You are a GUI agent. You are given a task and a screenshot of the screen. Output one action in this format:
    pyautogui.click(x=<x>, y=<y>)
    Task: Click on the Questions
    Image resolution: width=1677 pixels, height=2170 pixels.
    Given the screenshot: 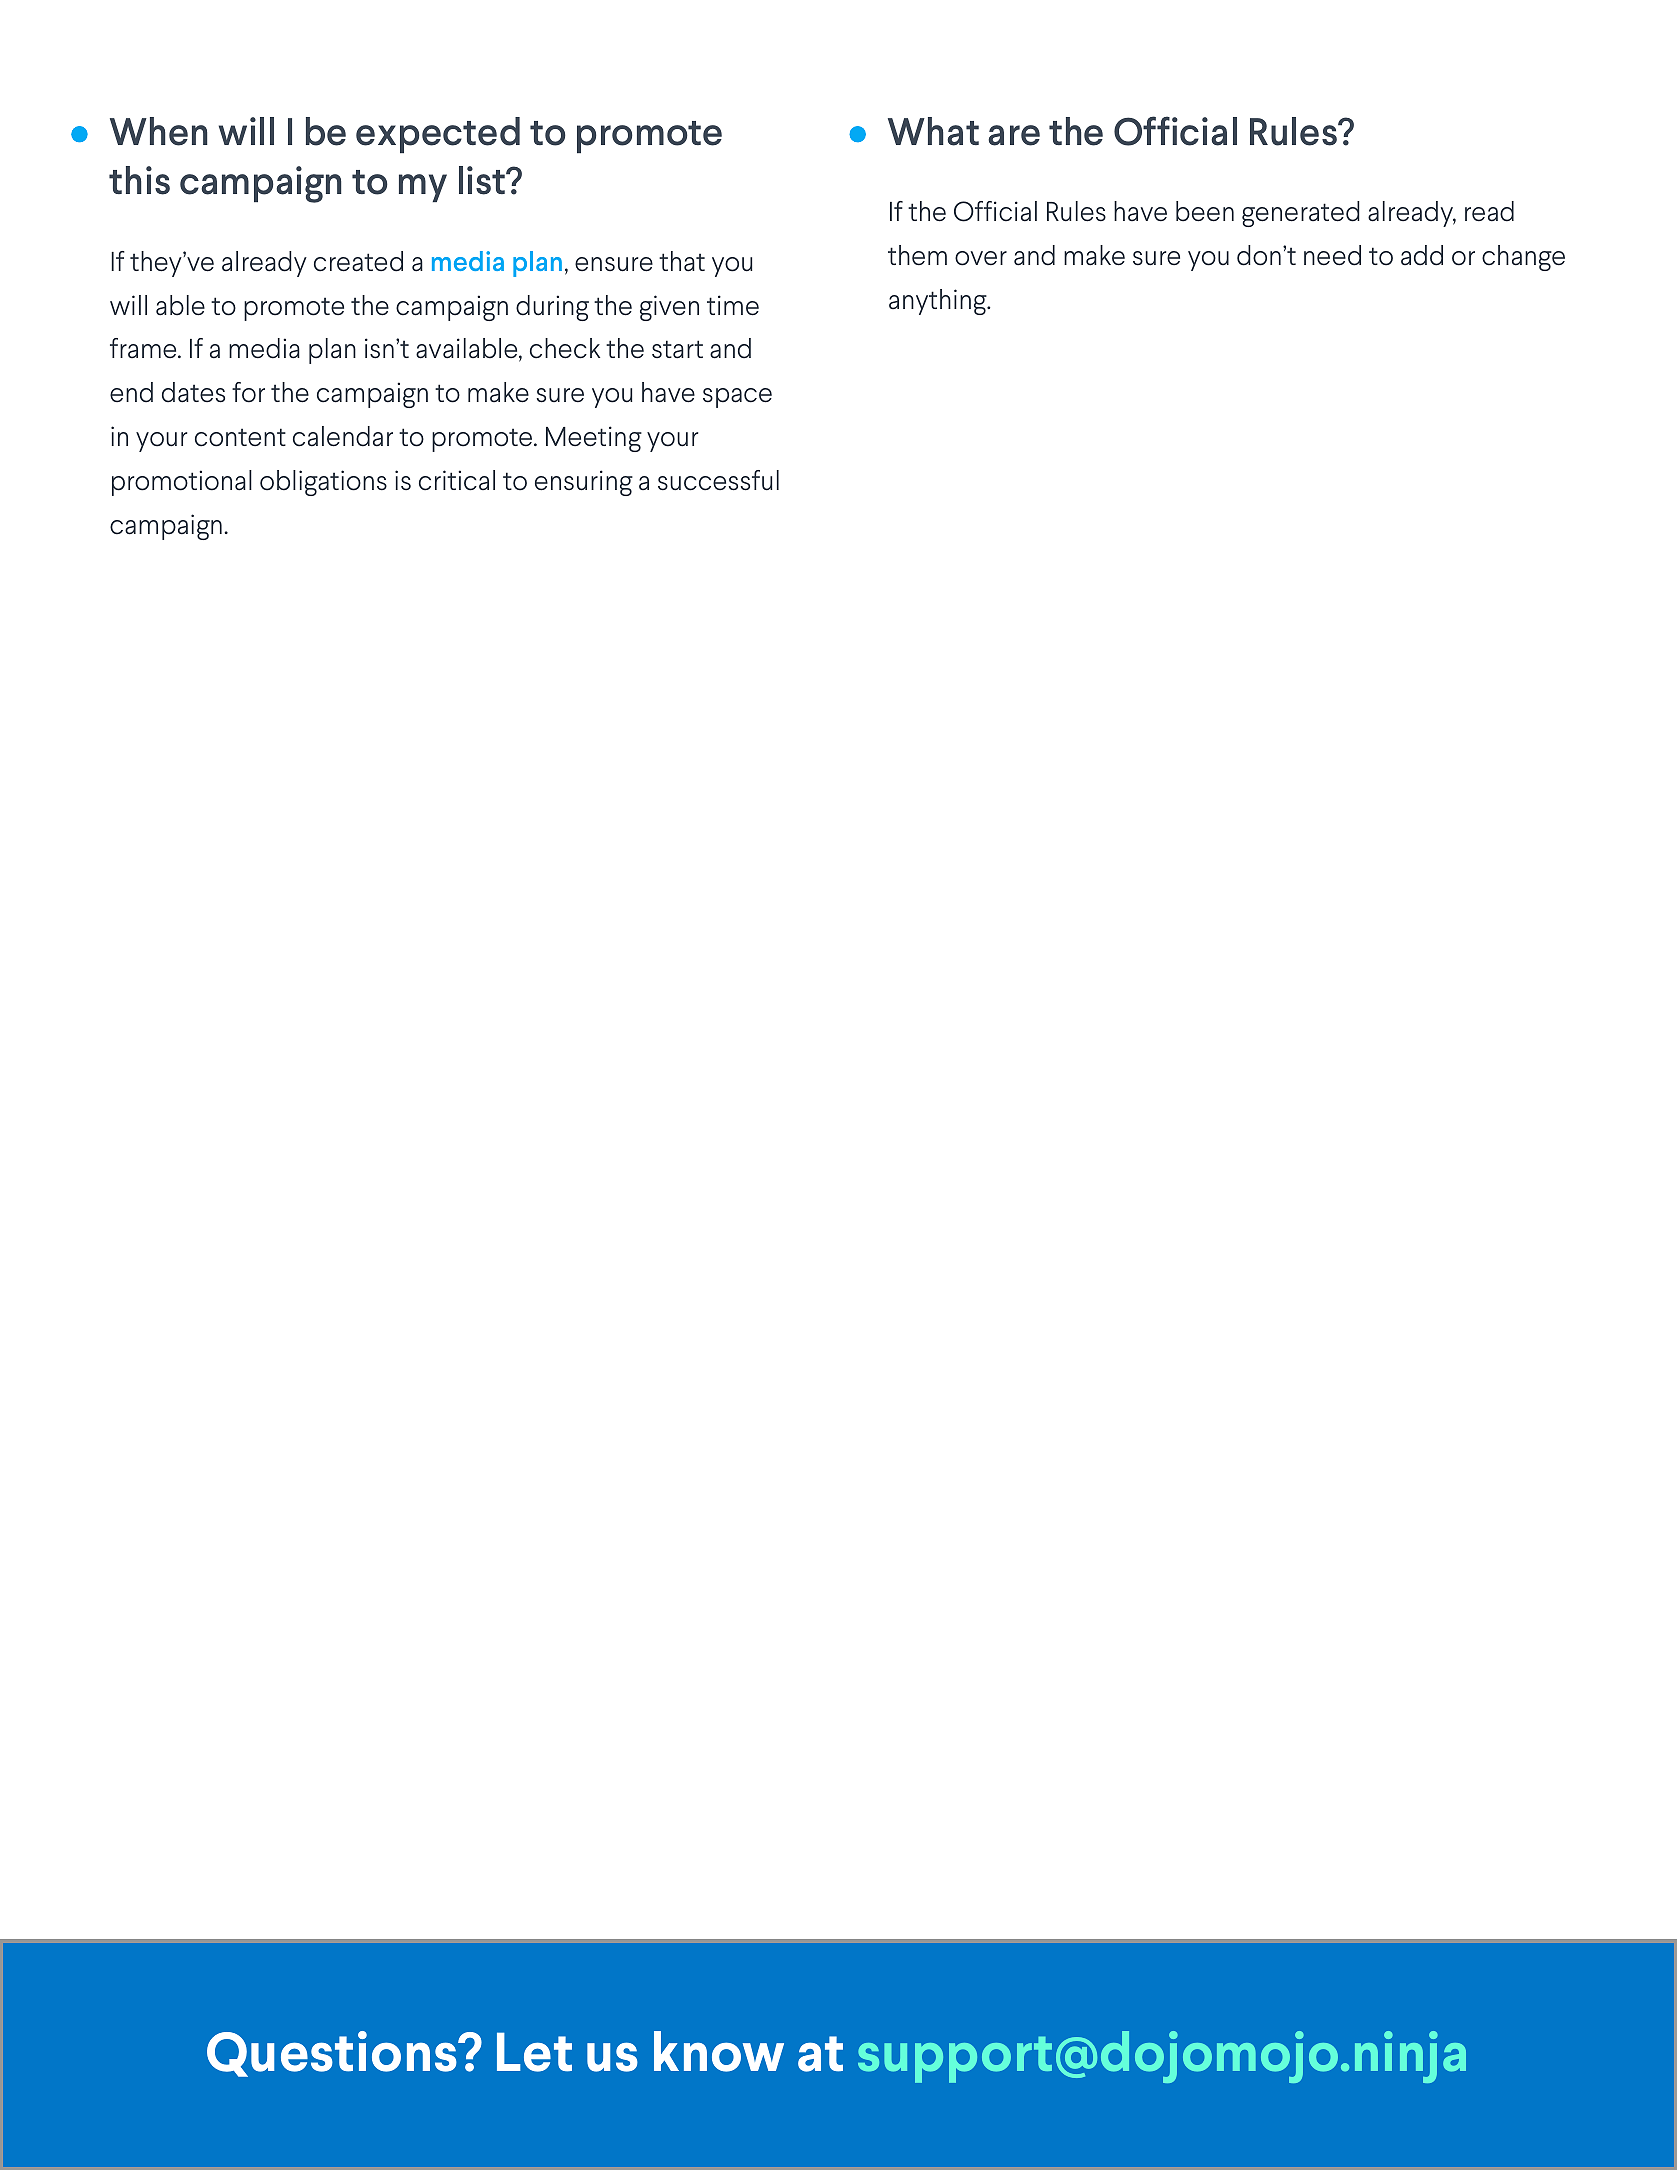 What is the action you would take?
    pyautogui.click(x=333, y=2054)
